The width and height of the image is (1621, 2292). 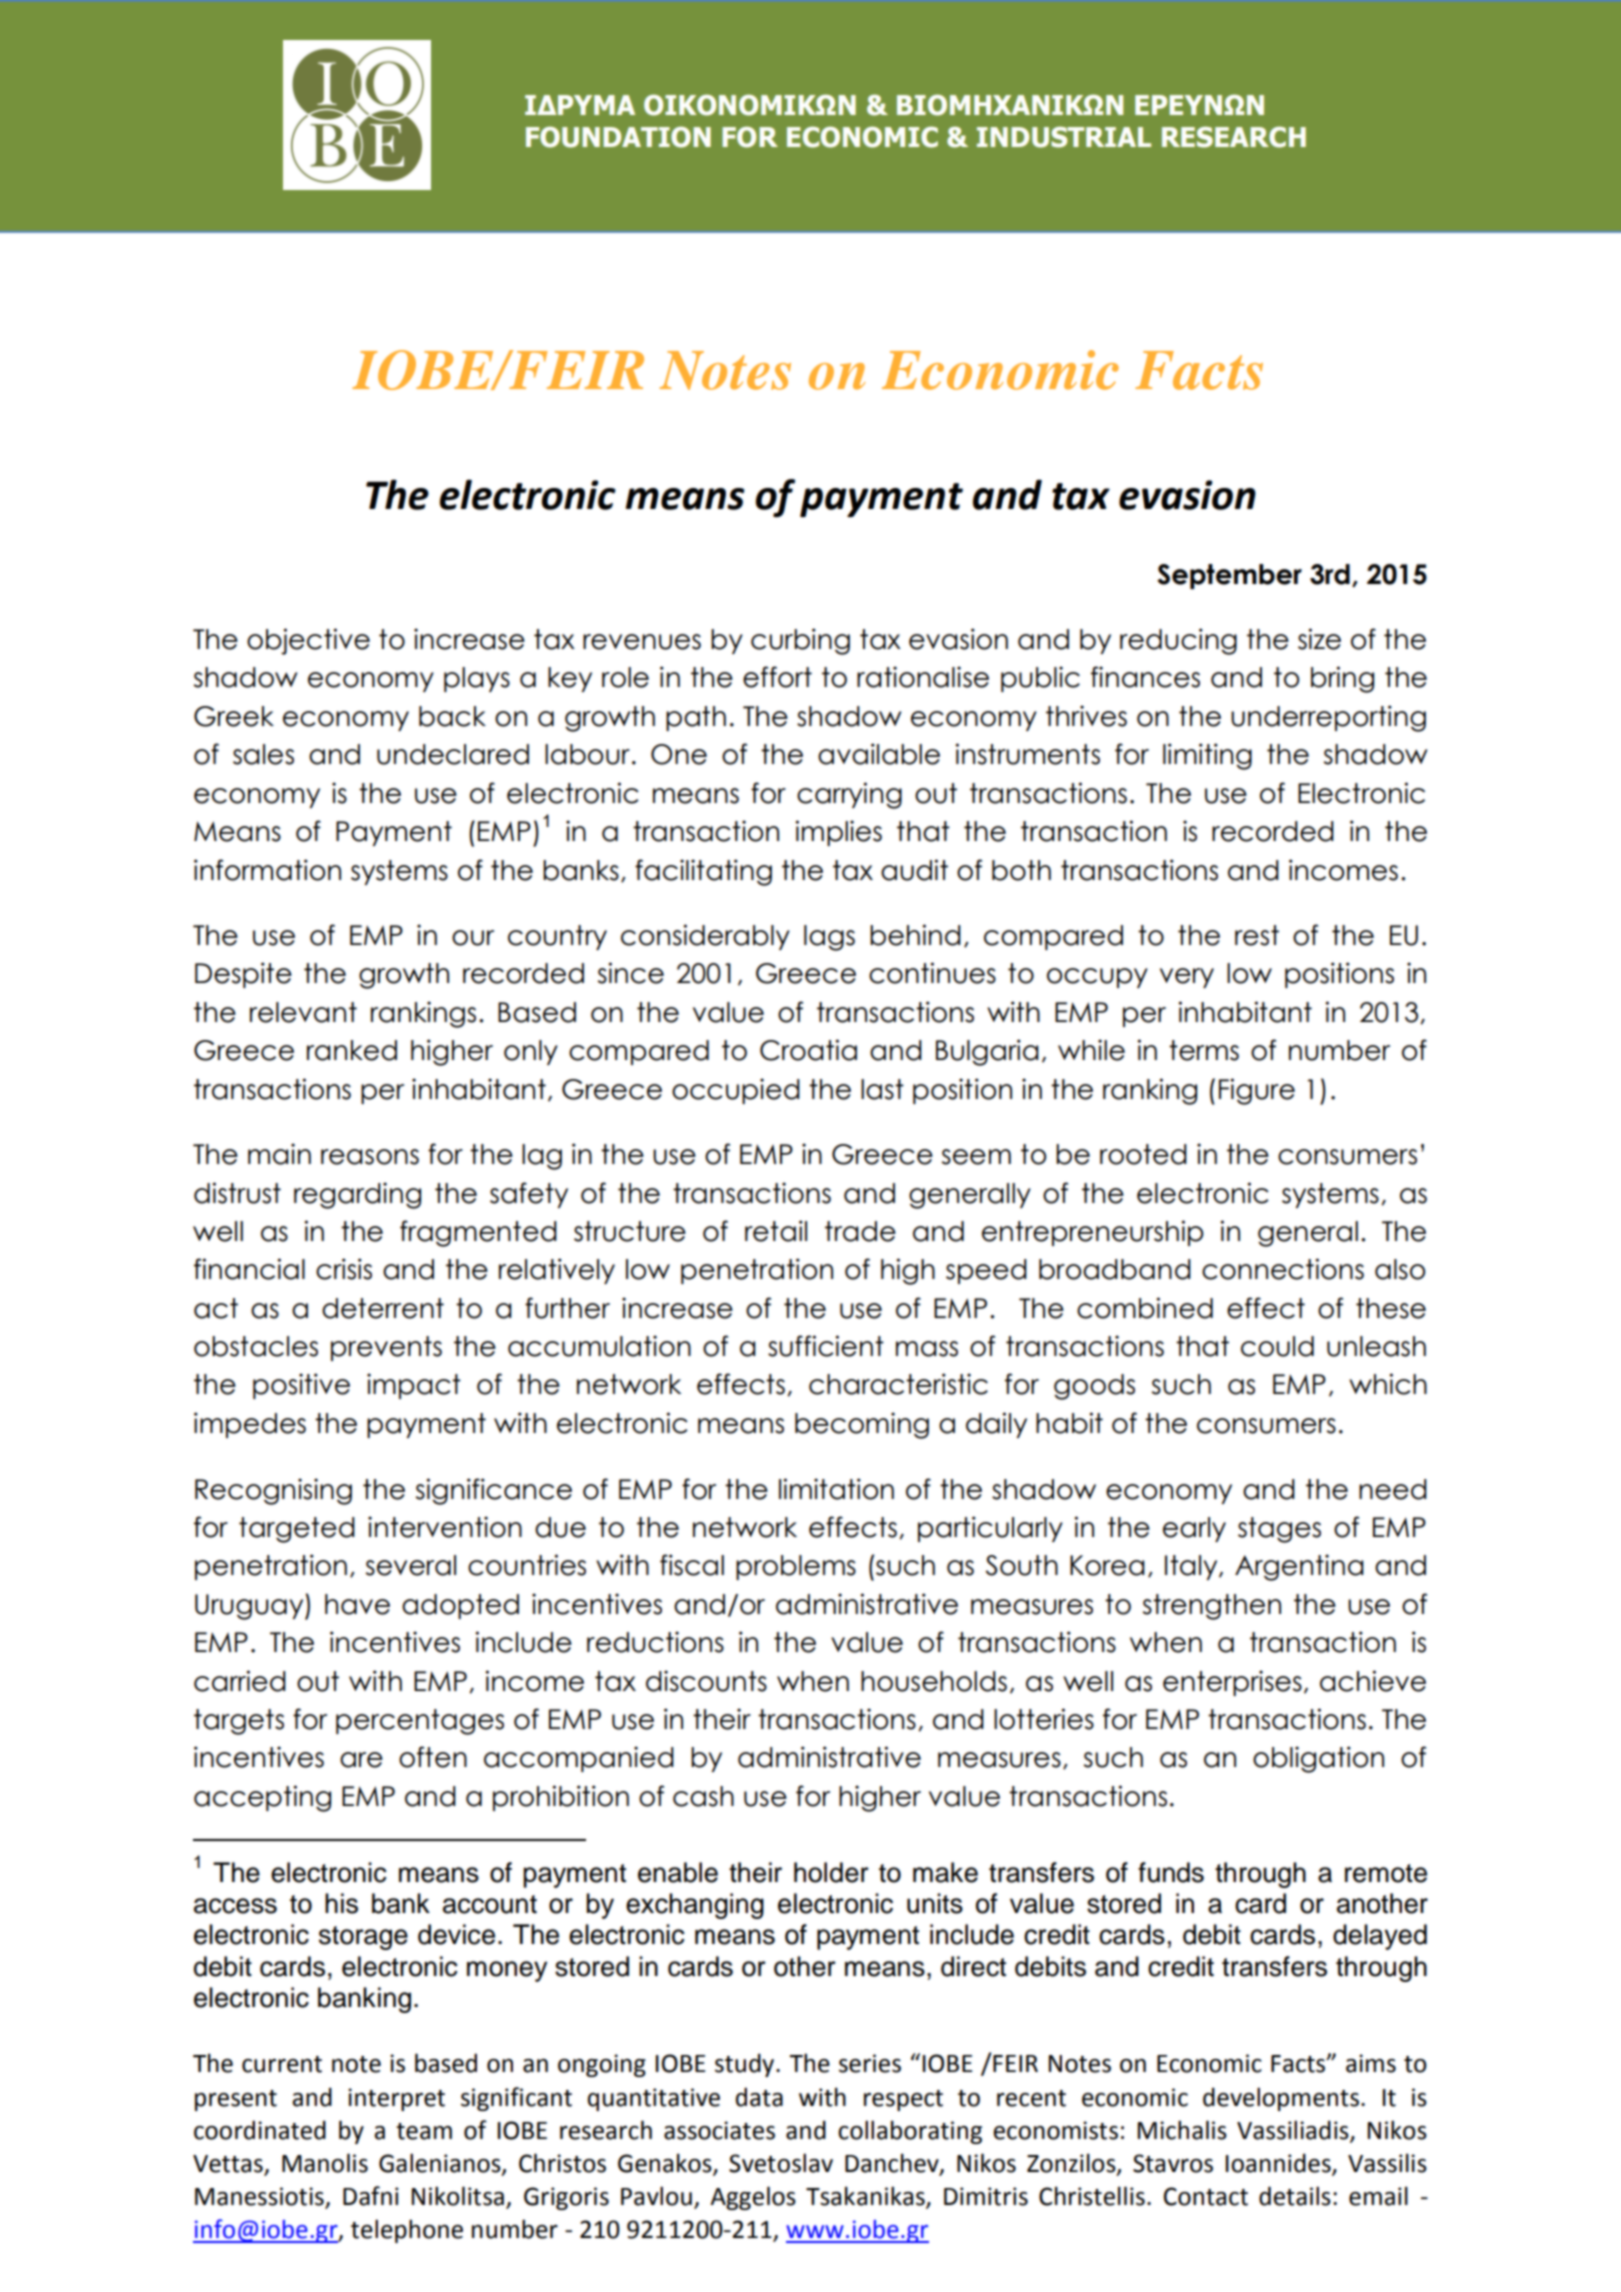 I want to click on data, so click(x=759, y=2097).
